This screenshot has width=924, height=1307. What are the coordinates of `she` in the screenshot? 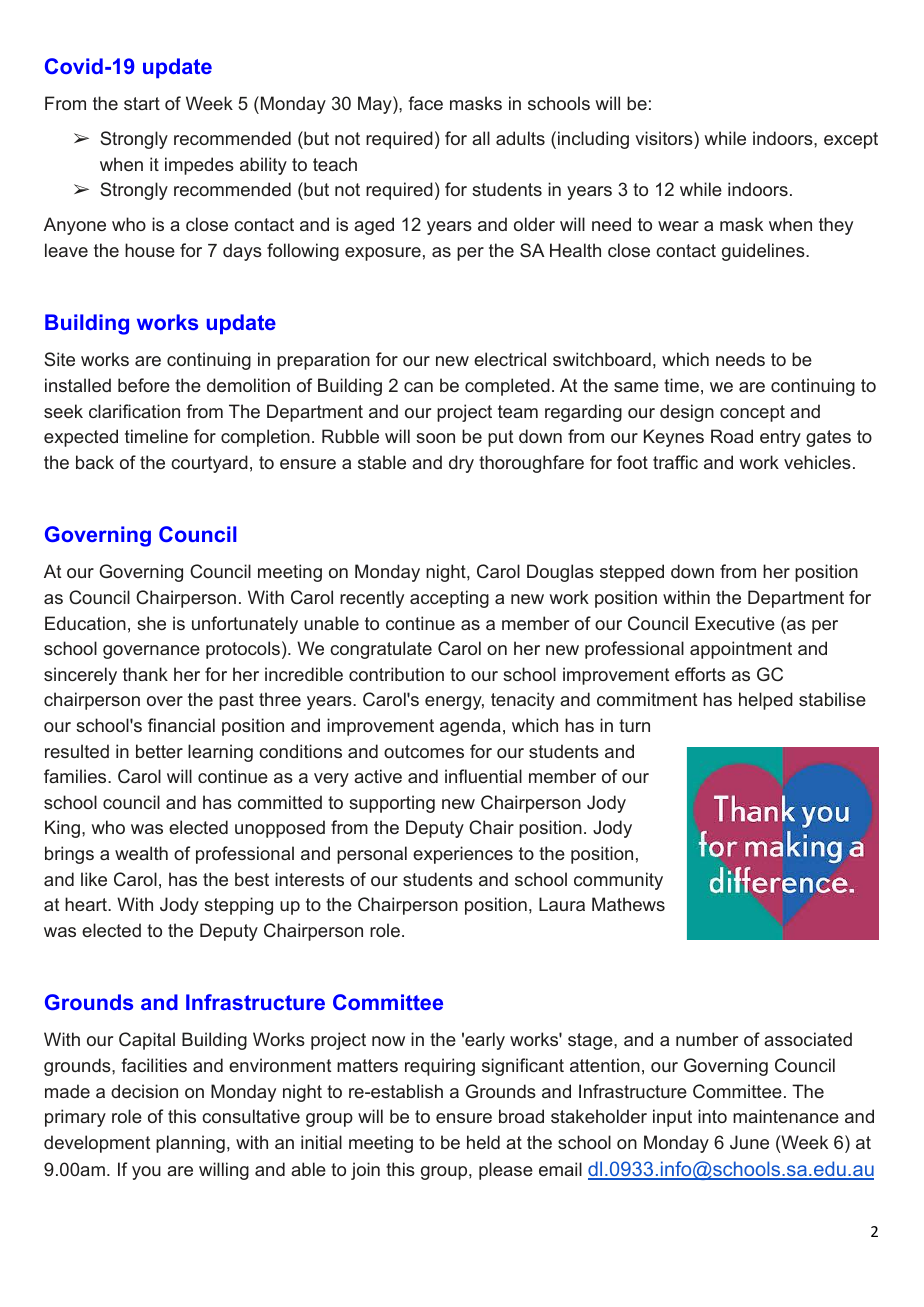 It's located at (151, 623).
